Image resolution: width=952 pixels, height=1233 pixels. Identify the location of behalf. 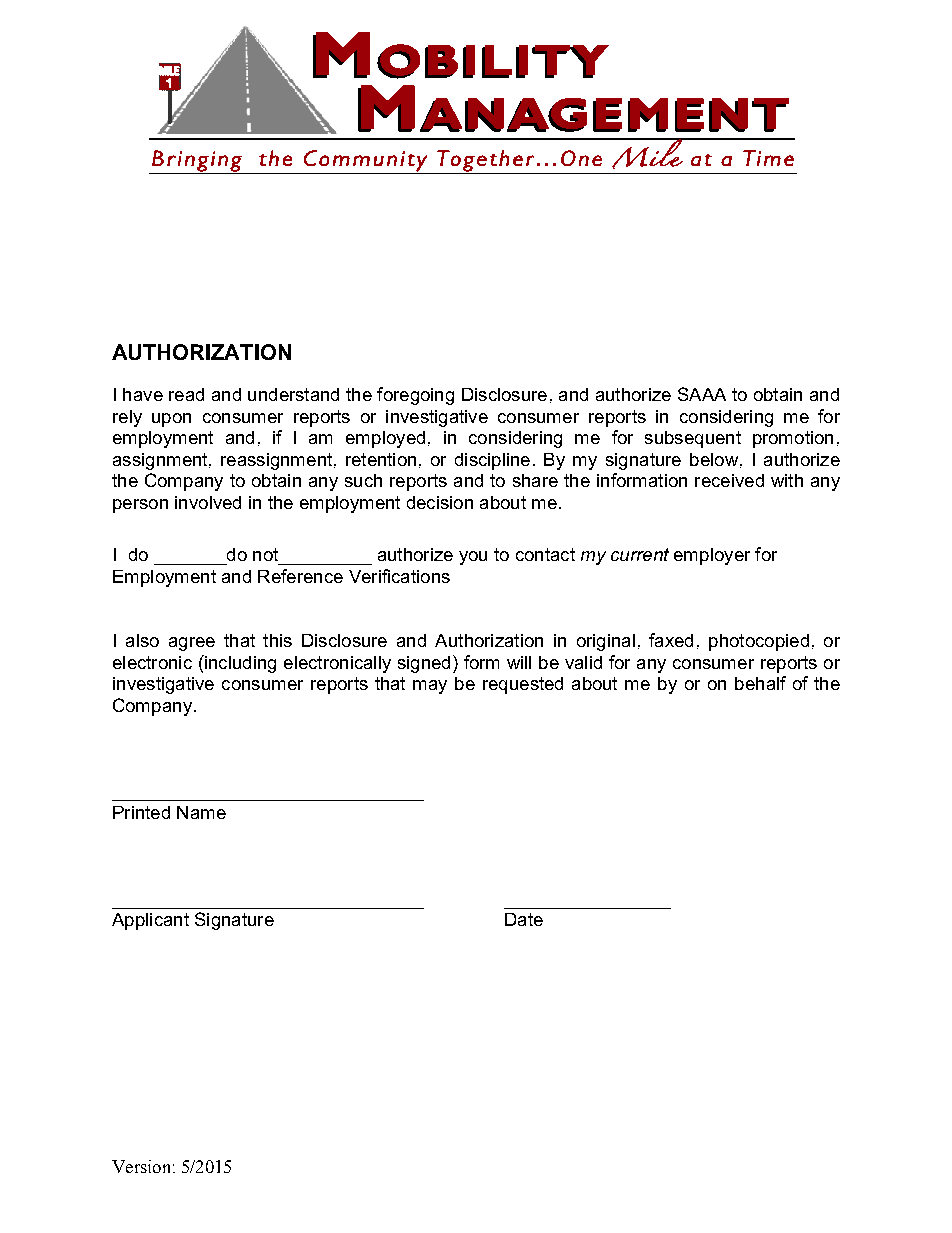
(760, 683).
